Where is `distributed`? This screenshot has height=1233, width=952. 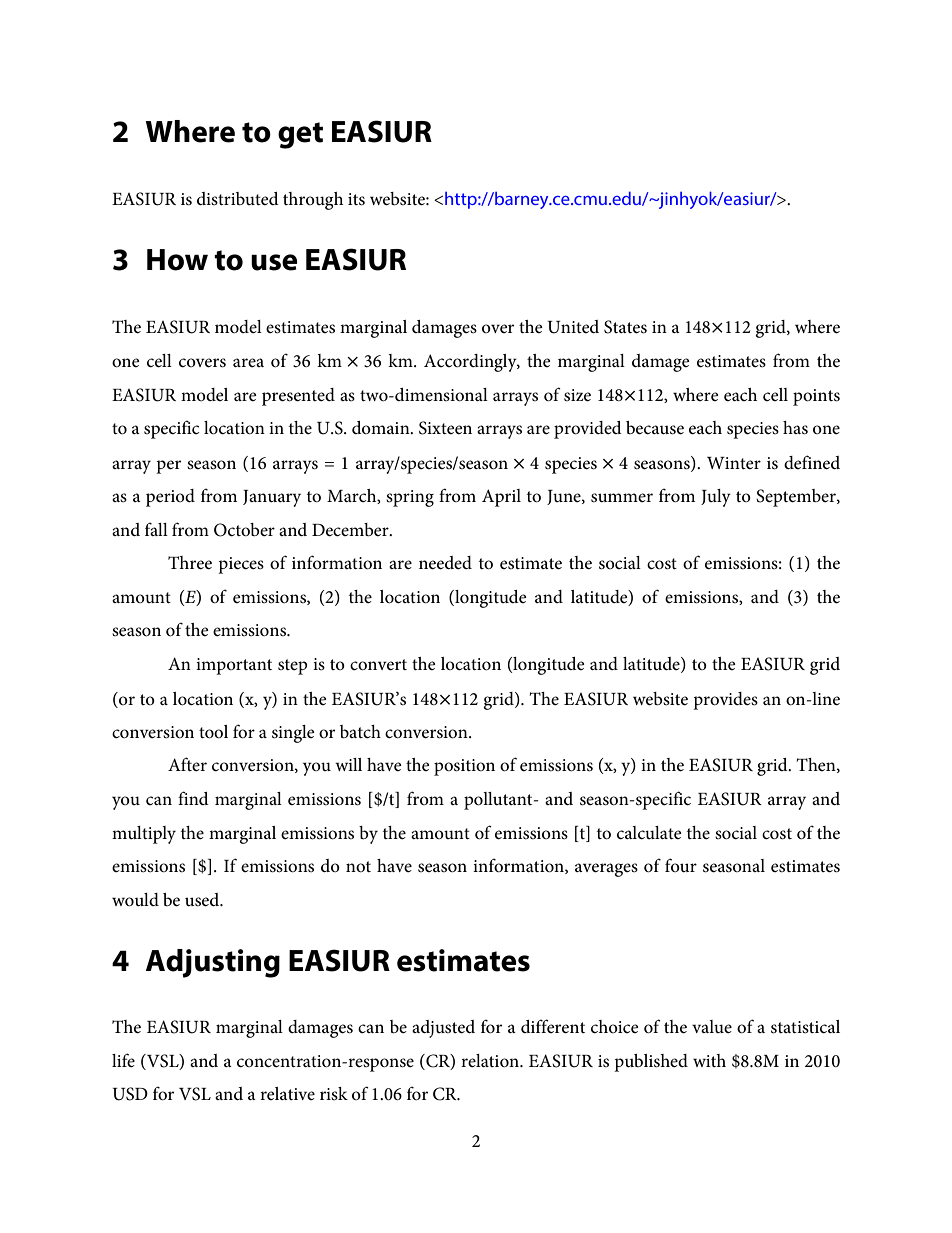 distributed is located at coordinates (238, 198).
